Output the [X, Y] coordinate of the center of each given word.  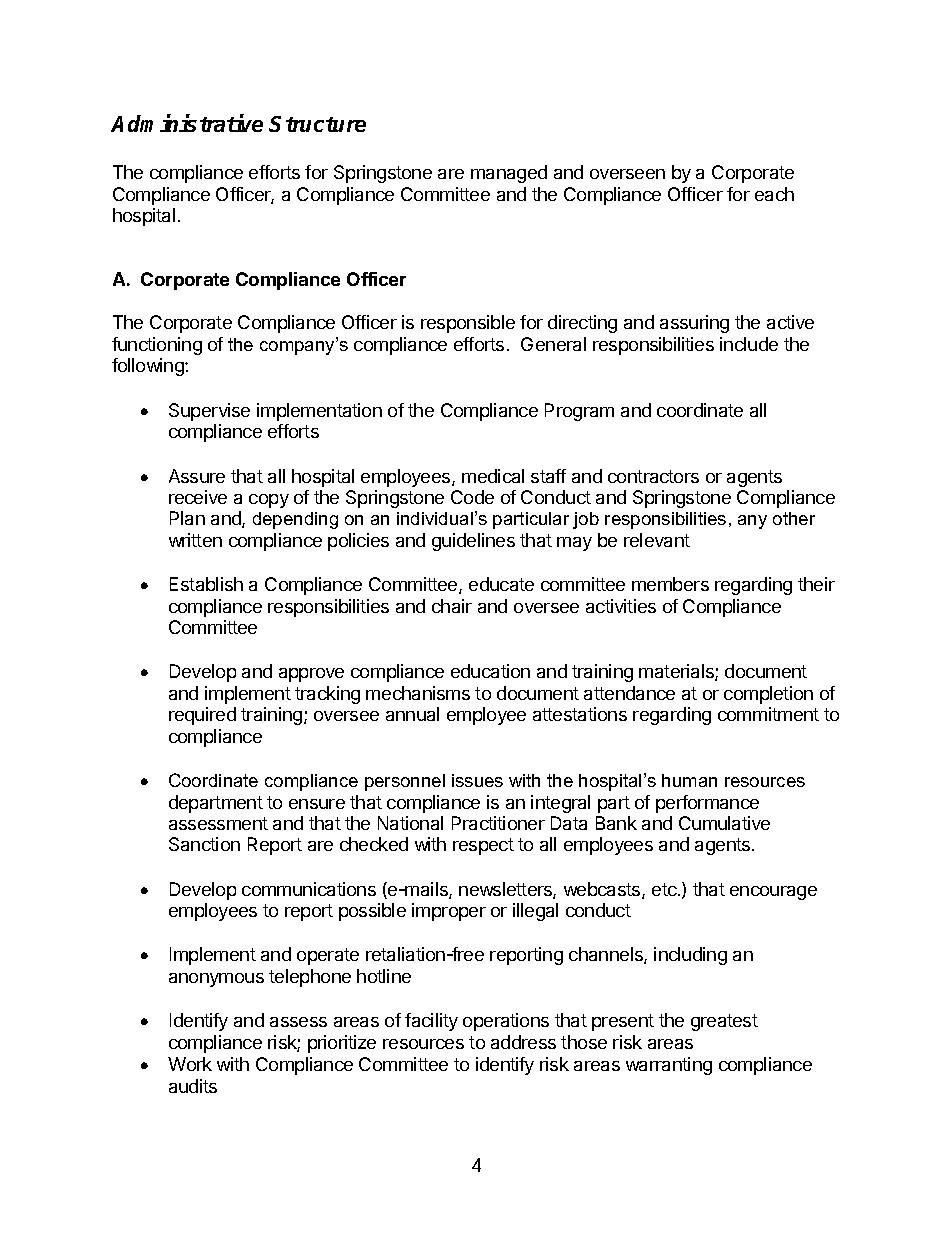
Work [190, 1064]
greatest [724, 1022]
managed [509, 174]
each [774, 194]
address [523, 1042]
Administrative [187, 123]
